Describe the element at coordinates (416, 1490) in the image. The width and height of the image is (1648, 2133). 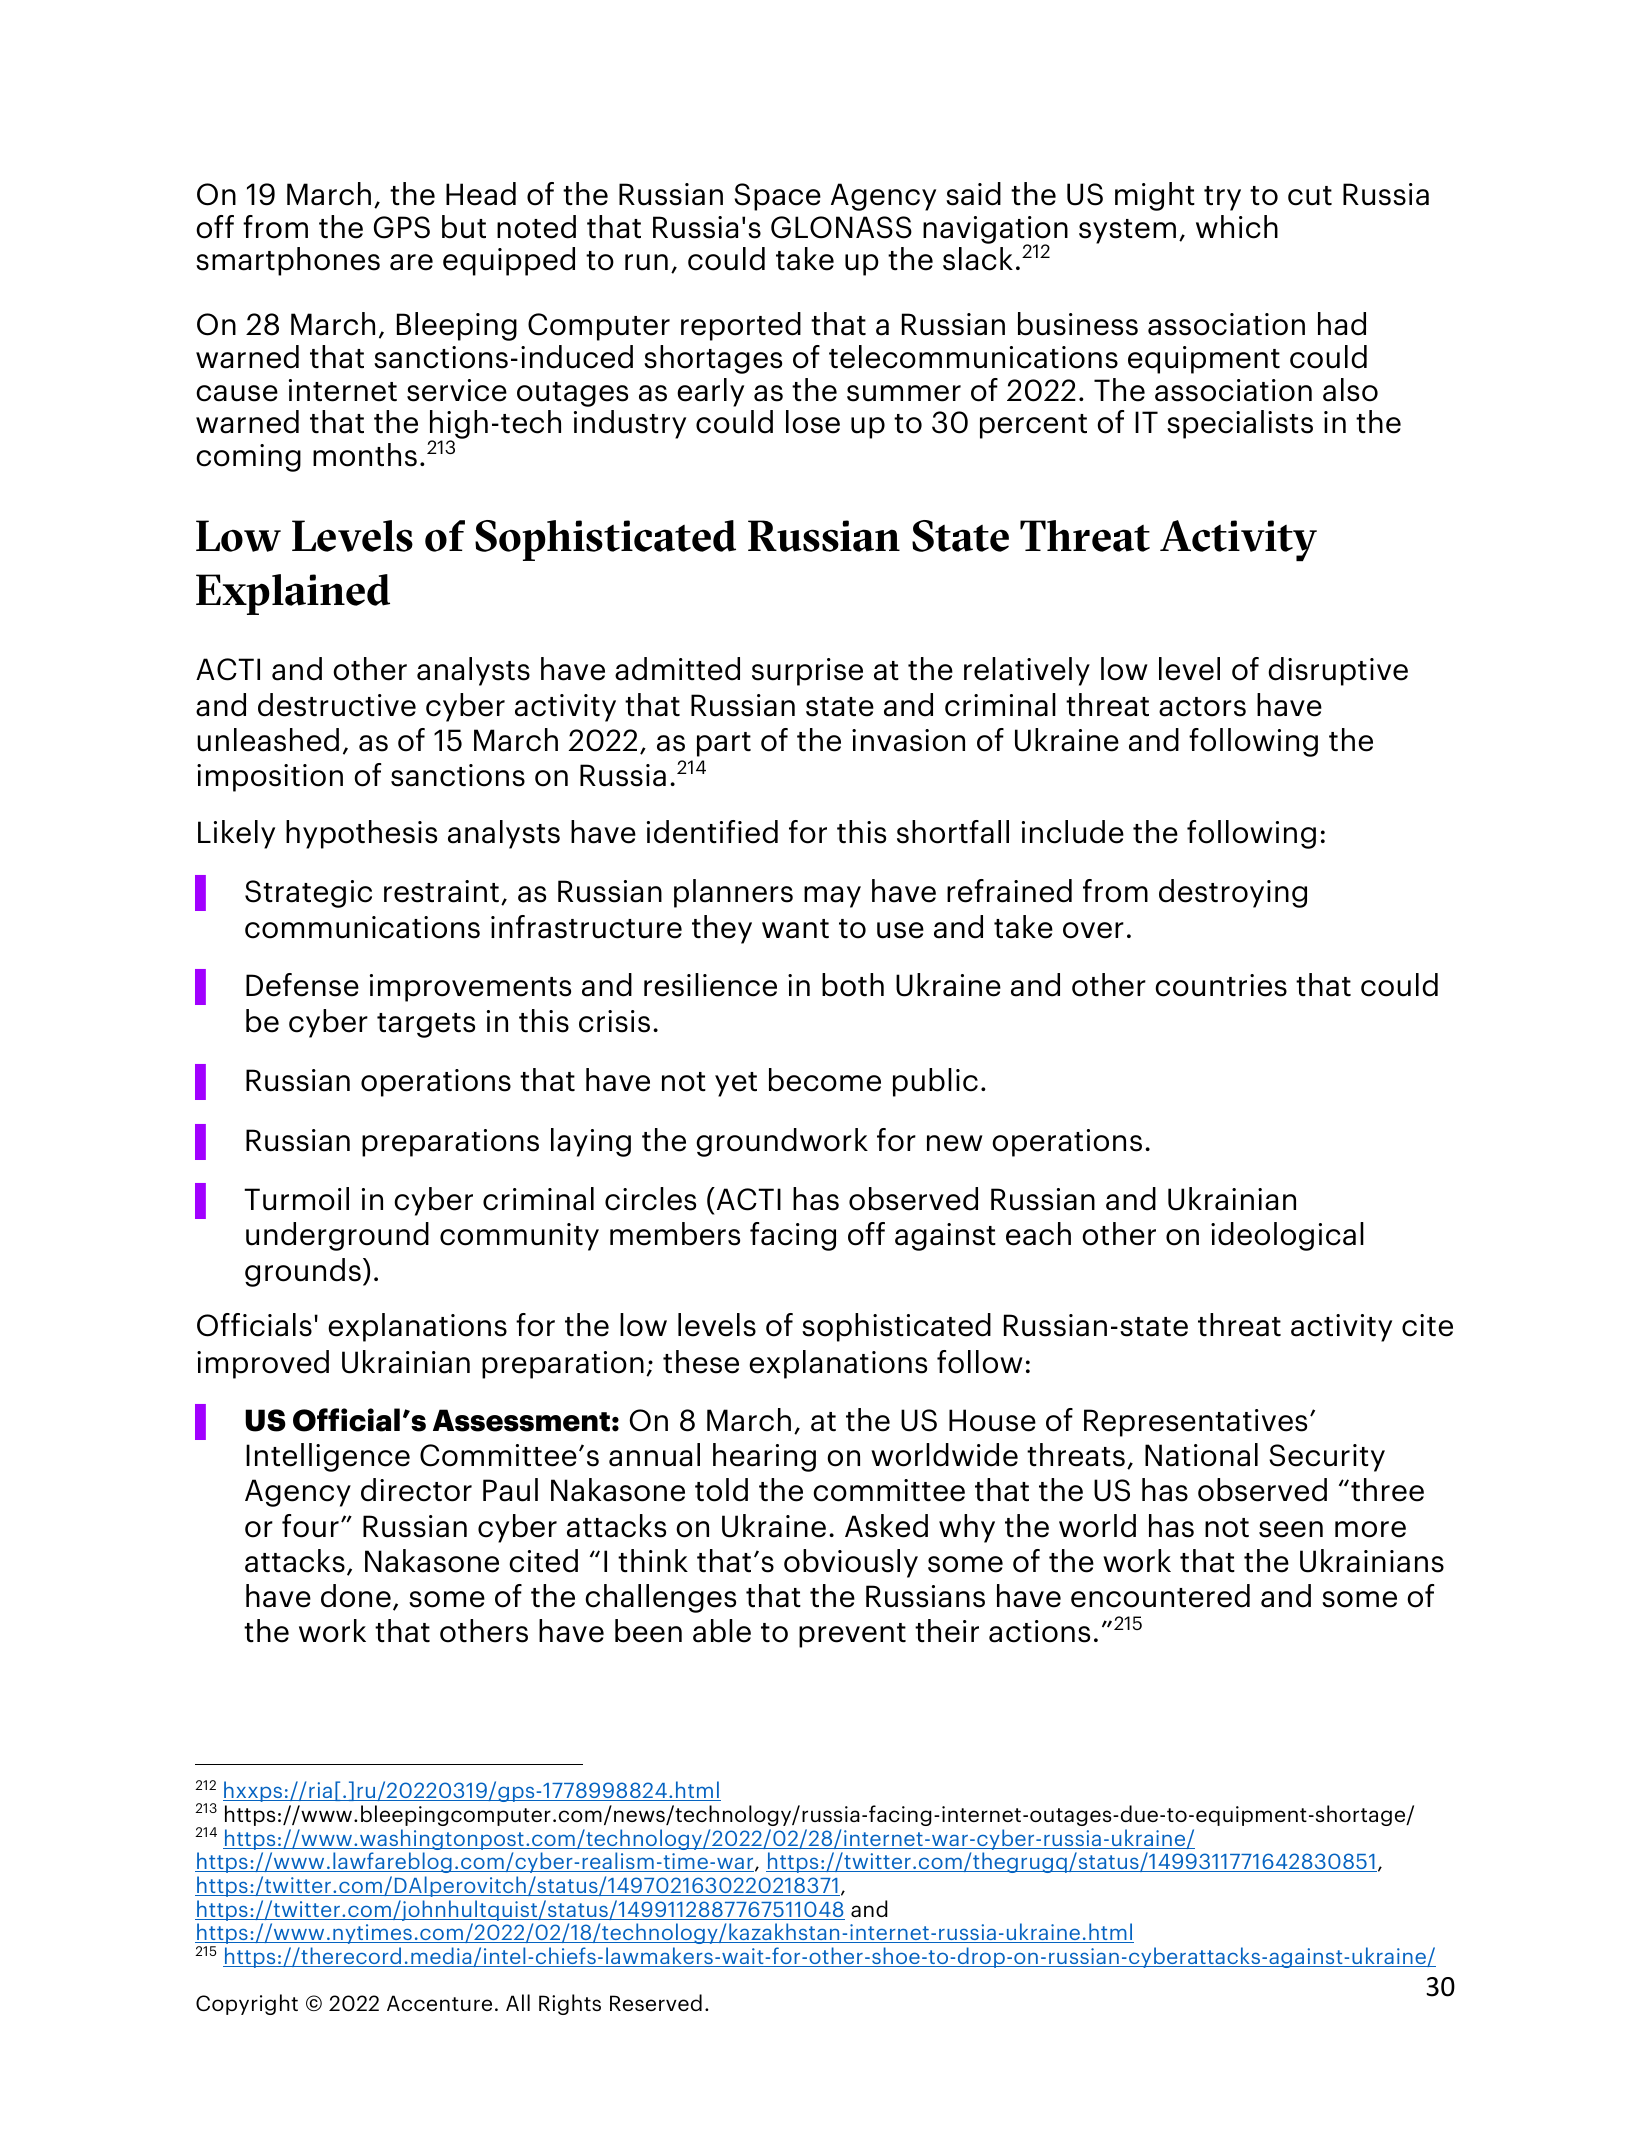
I see `director` at that location.
